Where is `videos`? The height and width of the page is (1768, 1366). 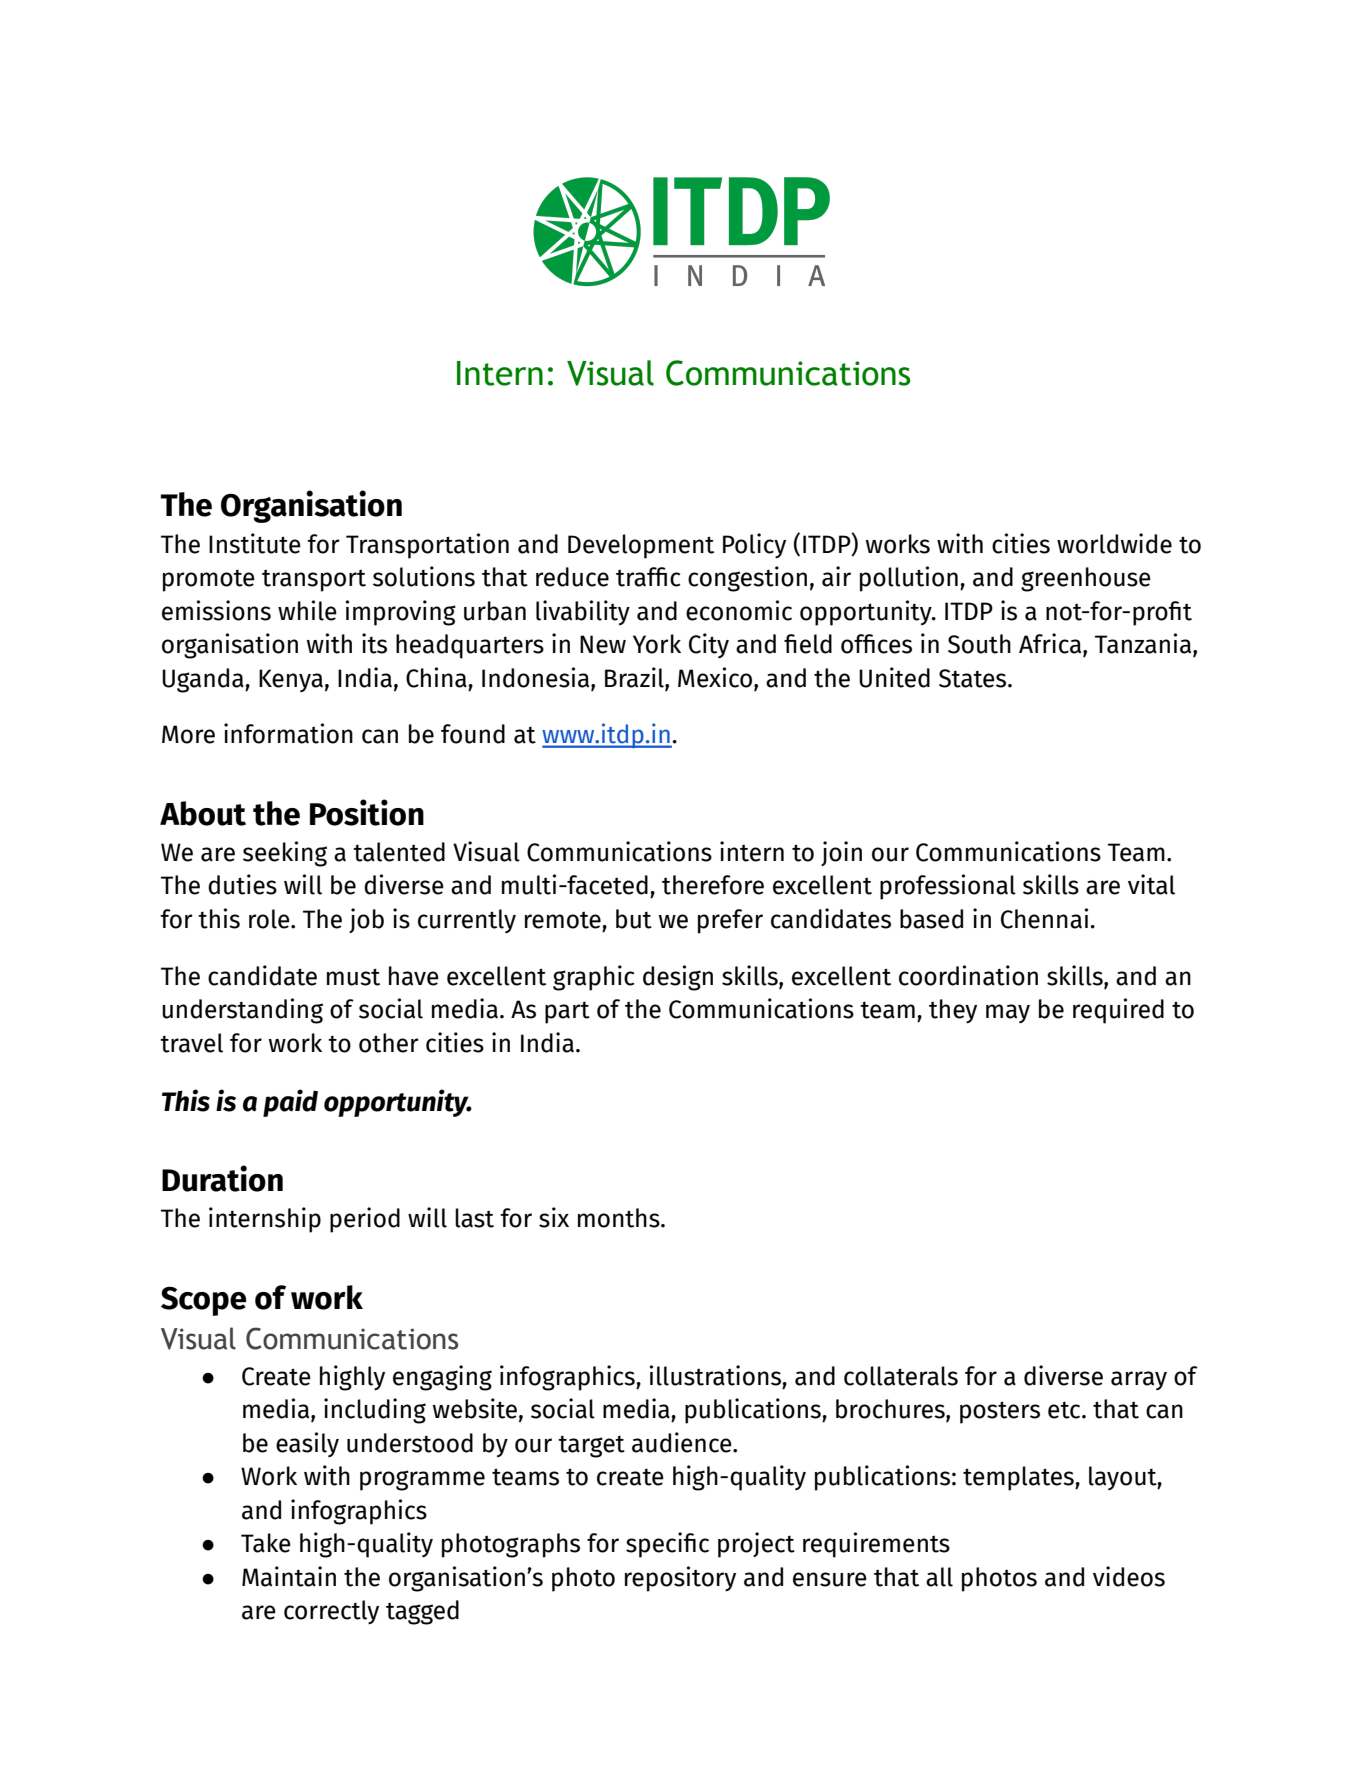 videos is located at coordinates (1129, 1576).
